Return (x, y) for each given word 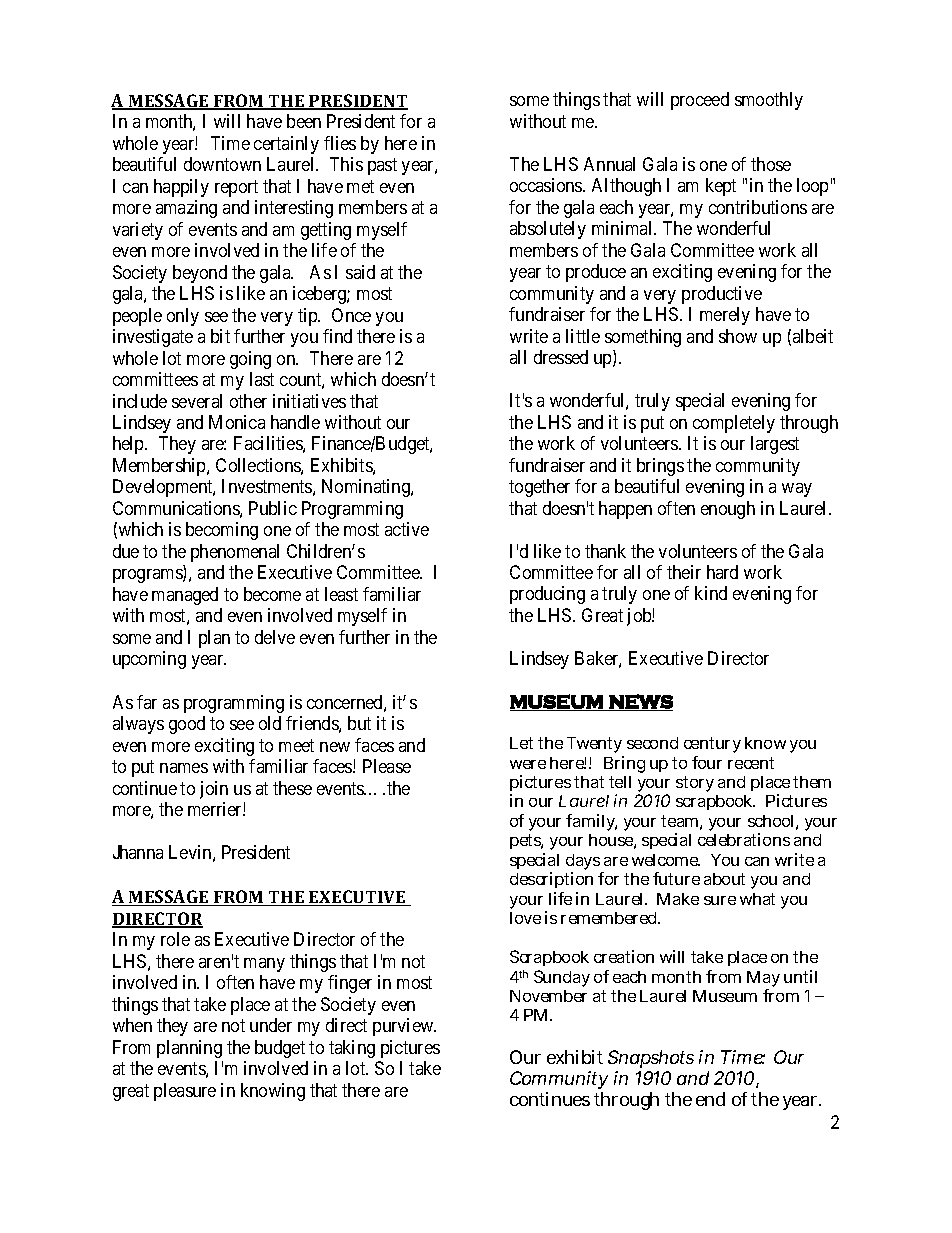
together (539, 488)
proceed (700, 101)
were (528, 764)
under (271, 1025)
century (712, 745)
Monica (237, 422)
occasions (547, 185)
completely (734, 424)
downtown (222, 164)
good (187, 725)
